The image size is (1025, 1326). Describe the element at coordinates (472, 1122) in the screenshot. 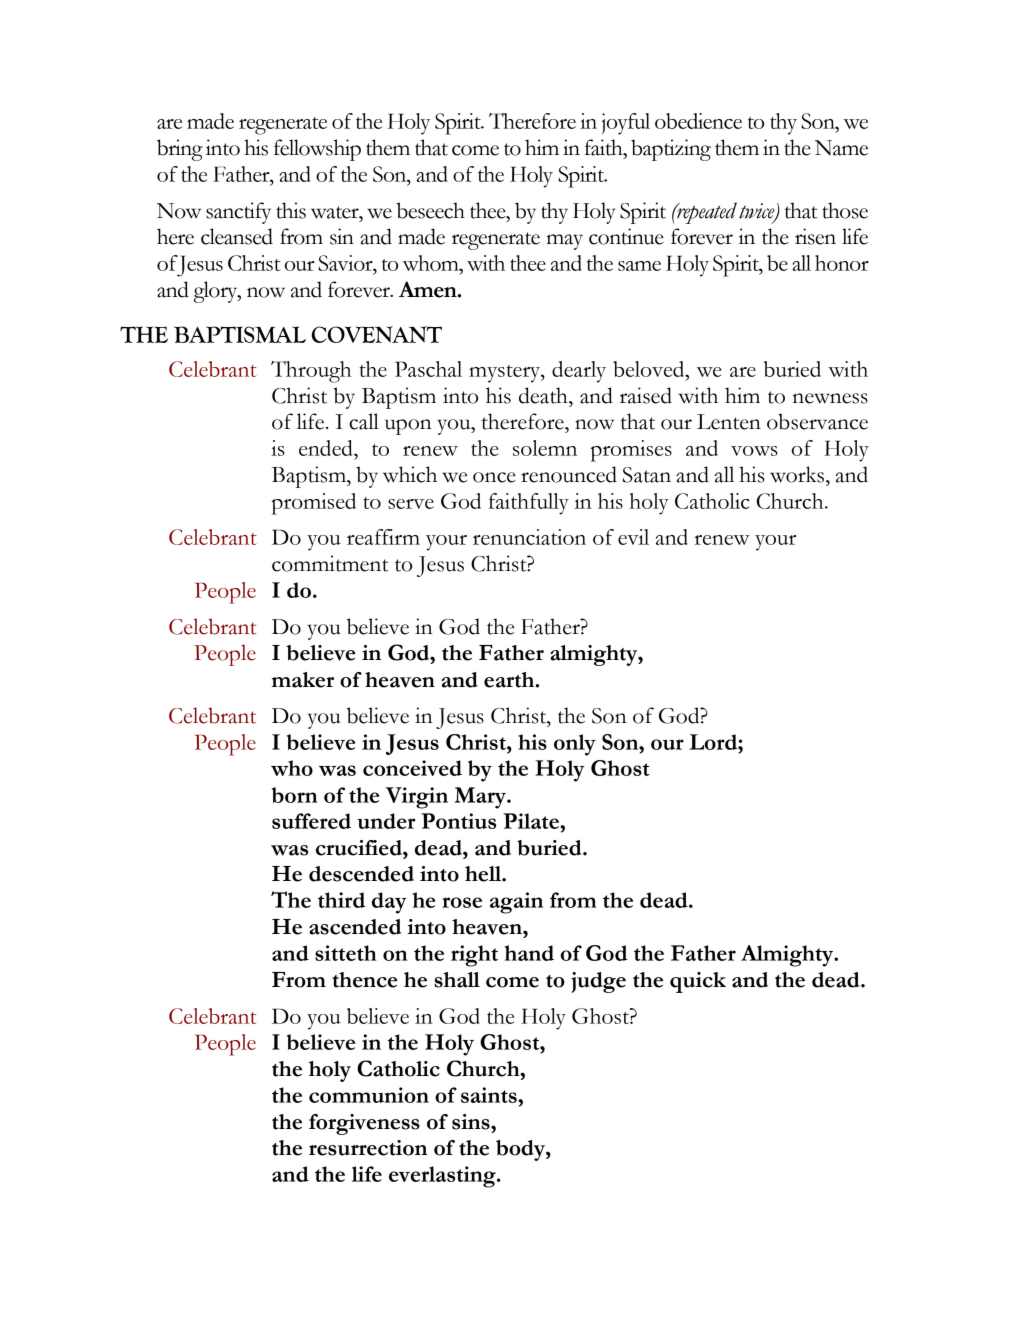

I see `sins` at that location.
